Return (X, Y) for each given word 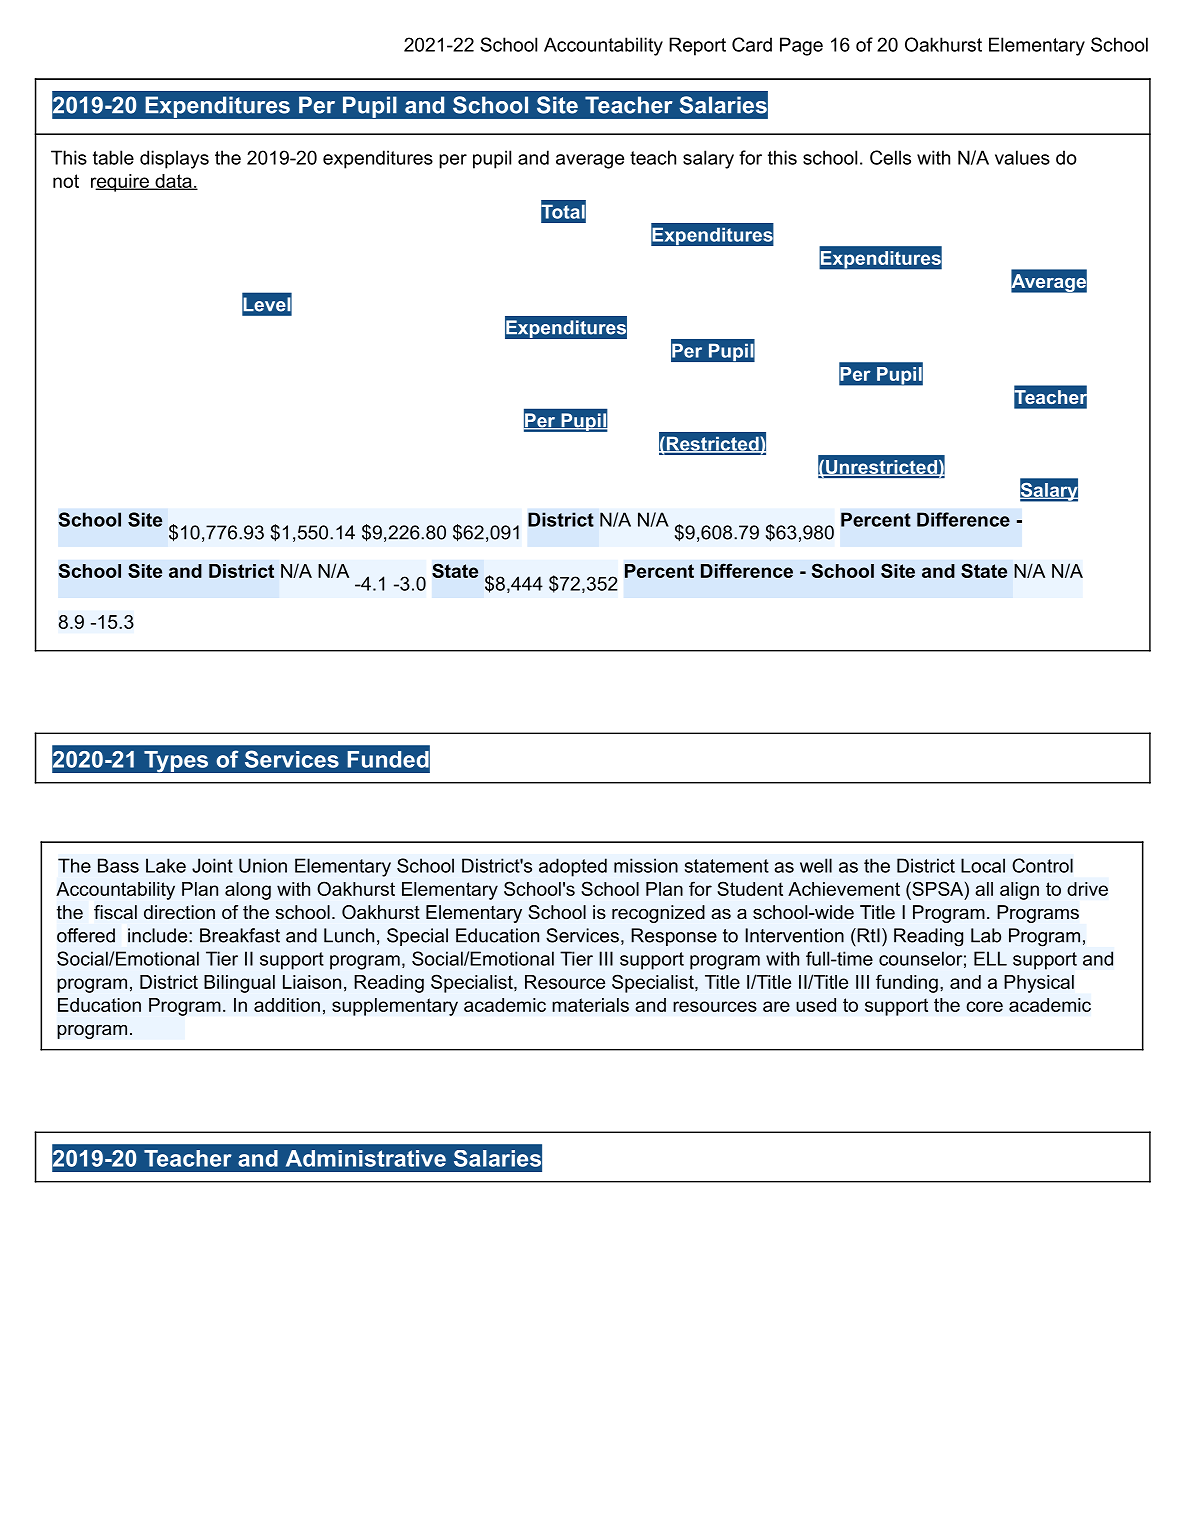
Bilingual (239, 984)
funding (907, 983)
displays (174, 159)
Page (801, 46)
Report (697, 46)
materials (590, 1005)
